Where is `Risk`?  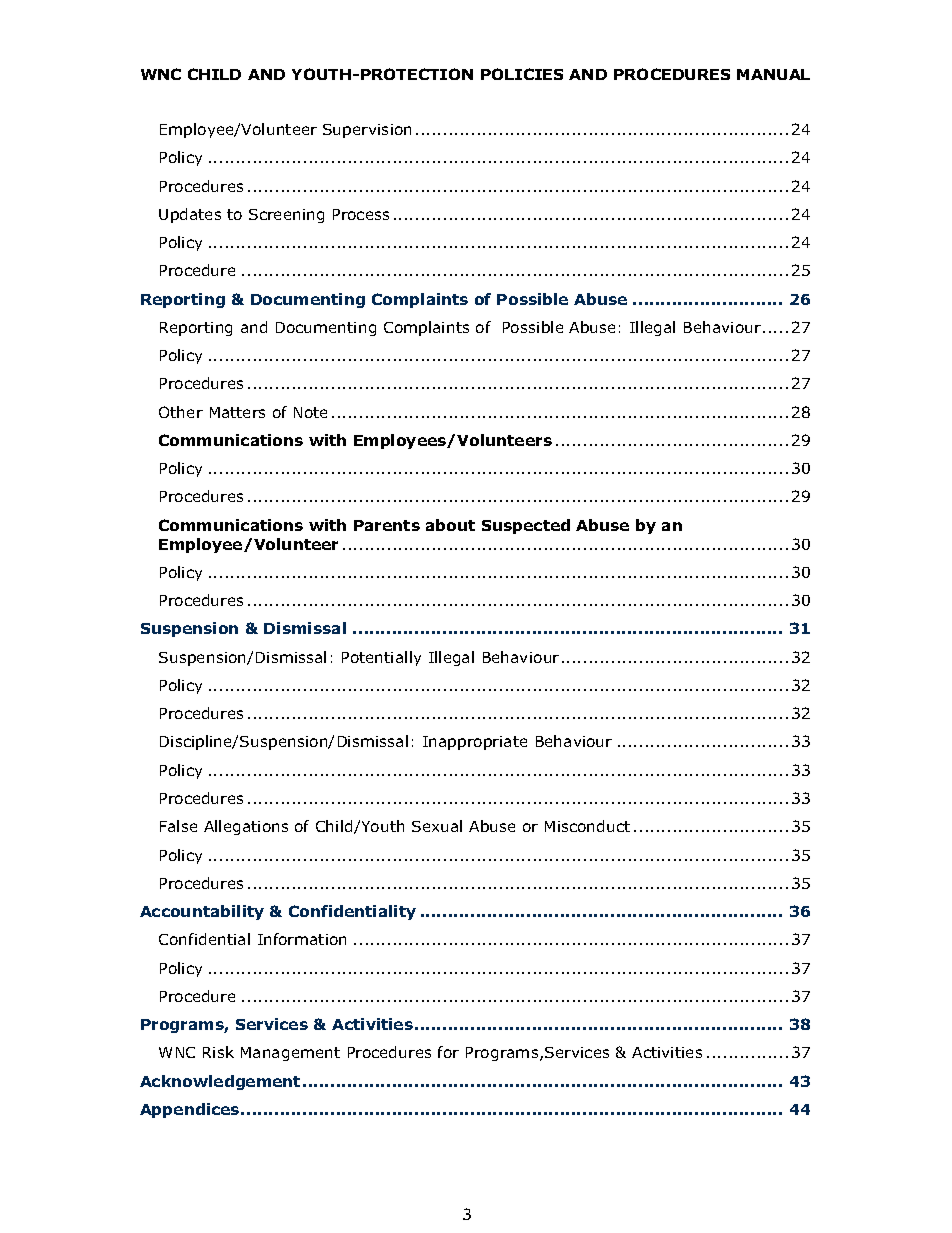 Risk is located at coordinates (218, 1052).
